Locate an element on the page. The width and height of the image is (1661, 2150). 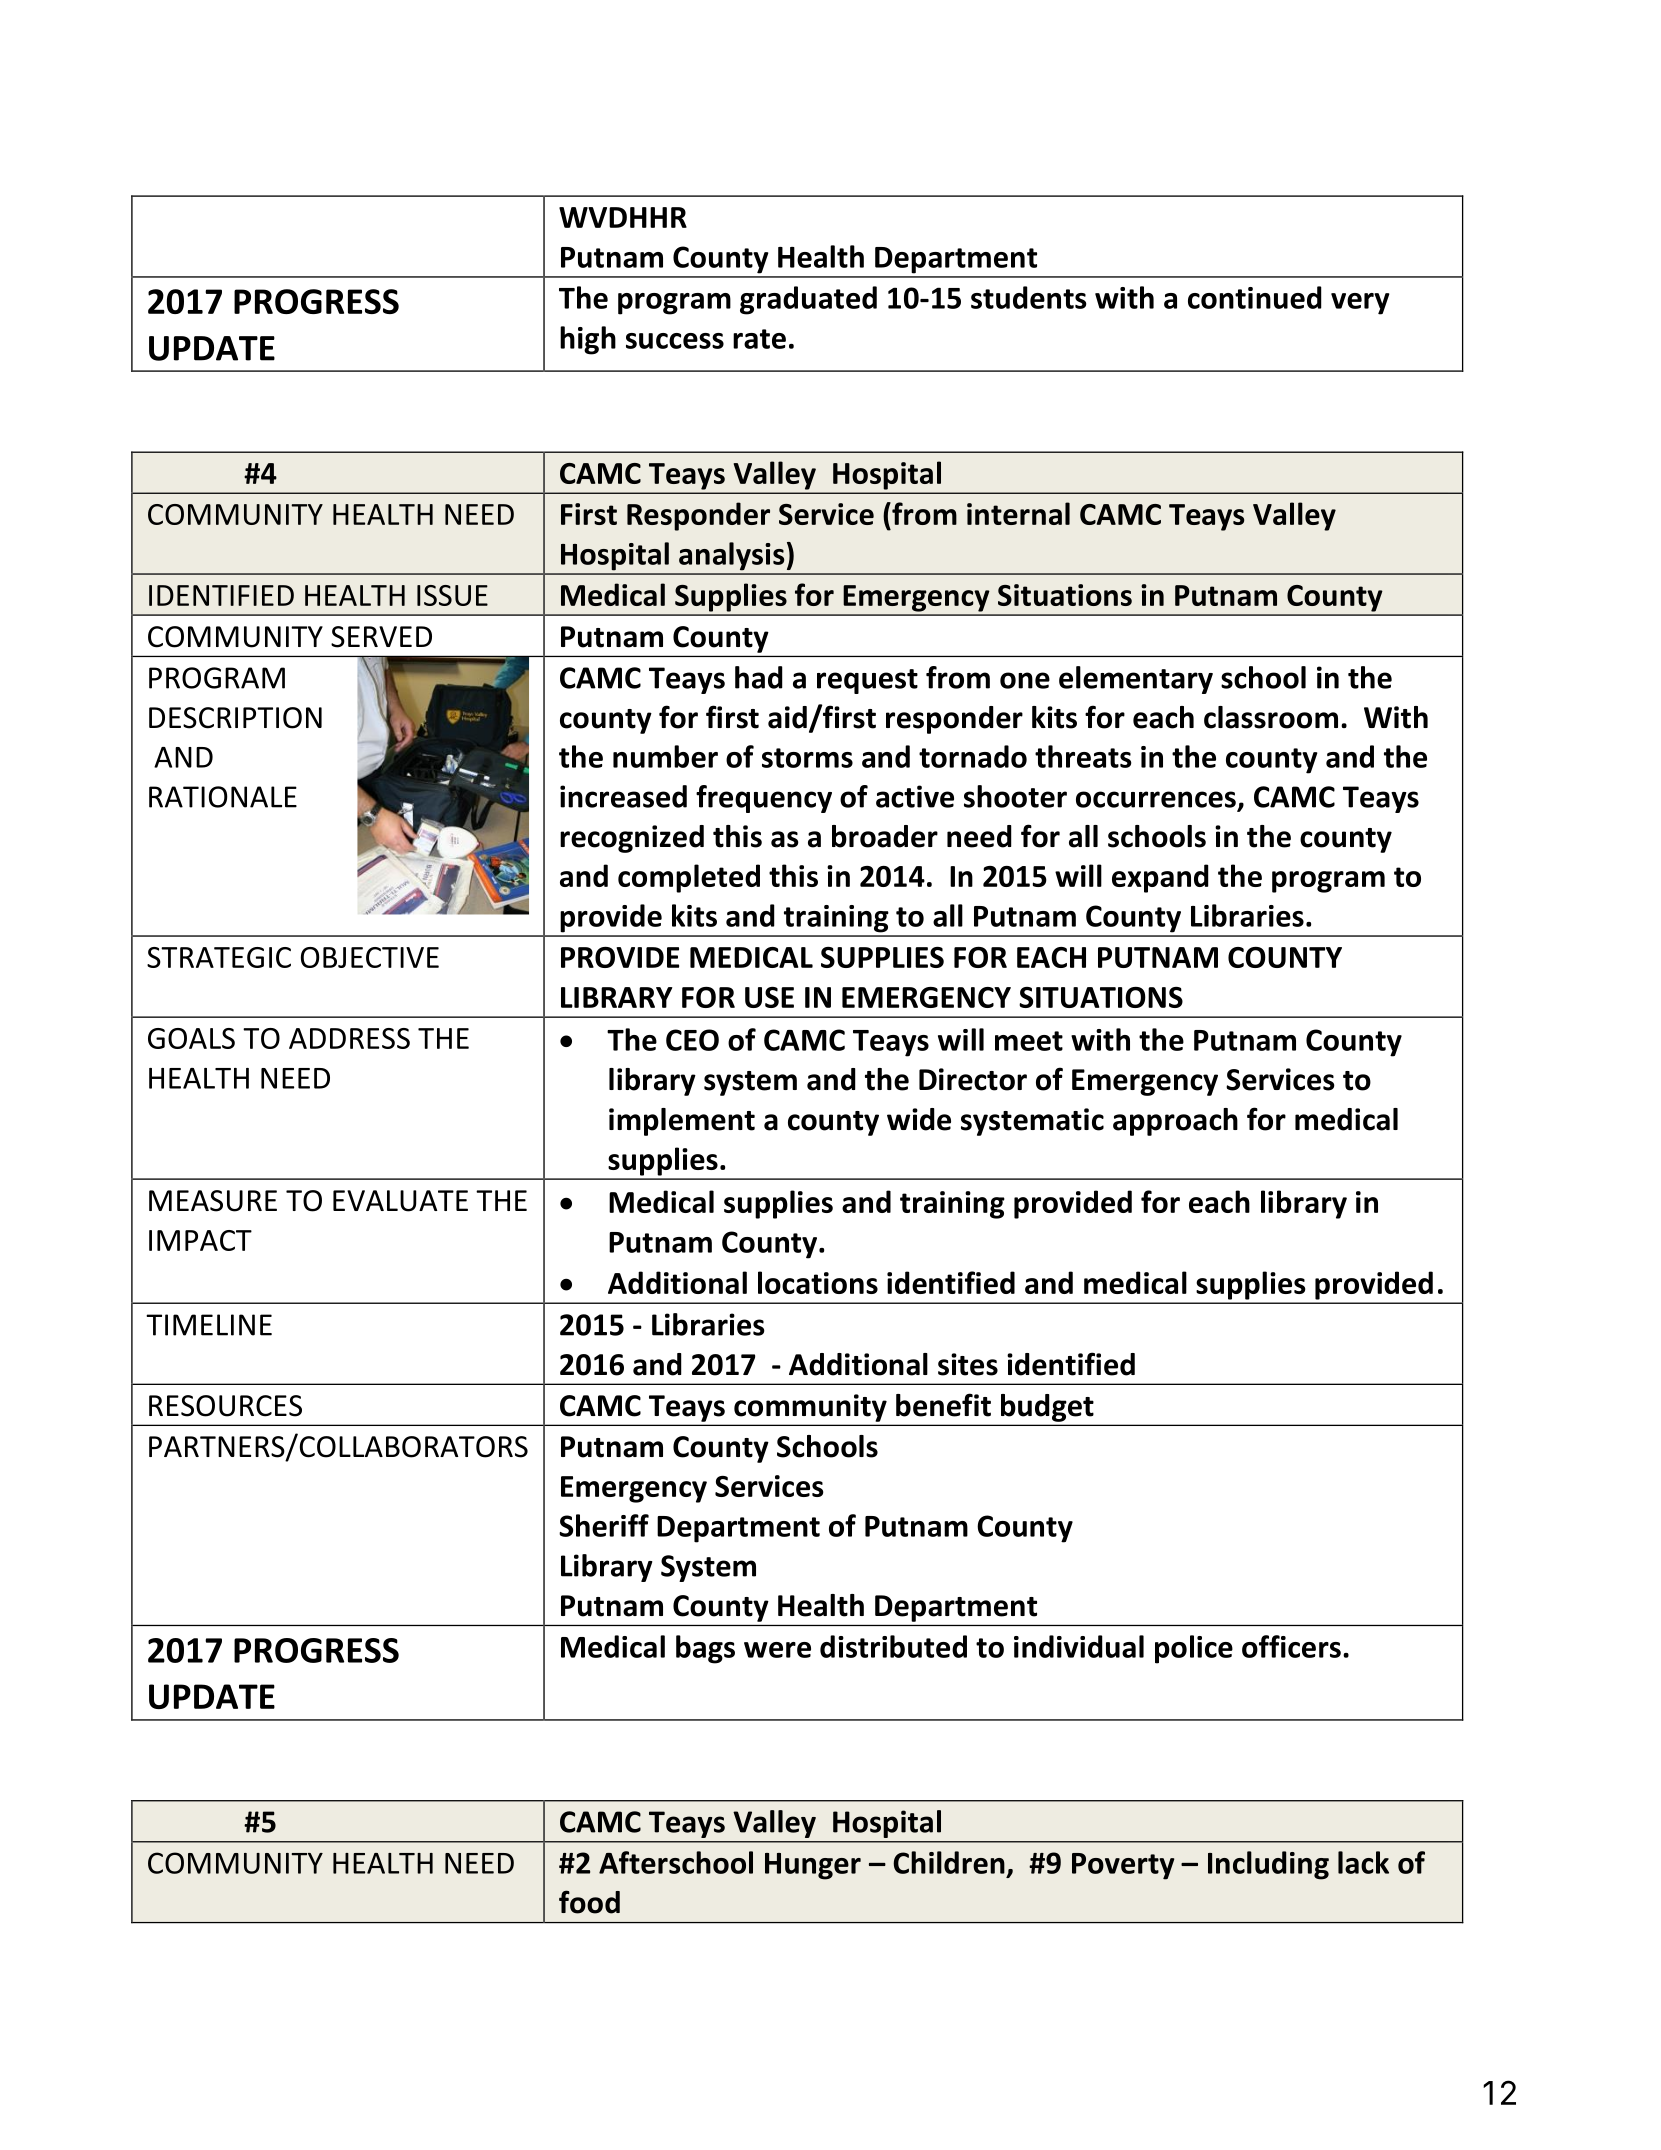
continued is located at coordinates (1255, 297).
